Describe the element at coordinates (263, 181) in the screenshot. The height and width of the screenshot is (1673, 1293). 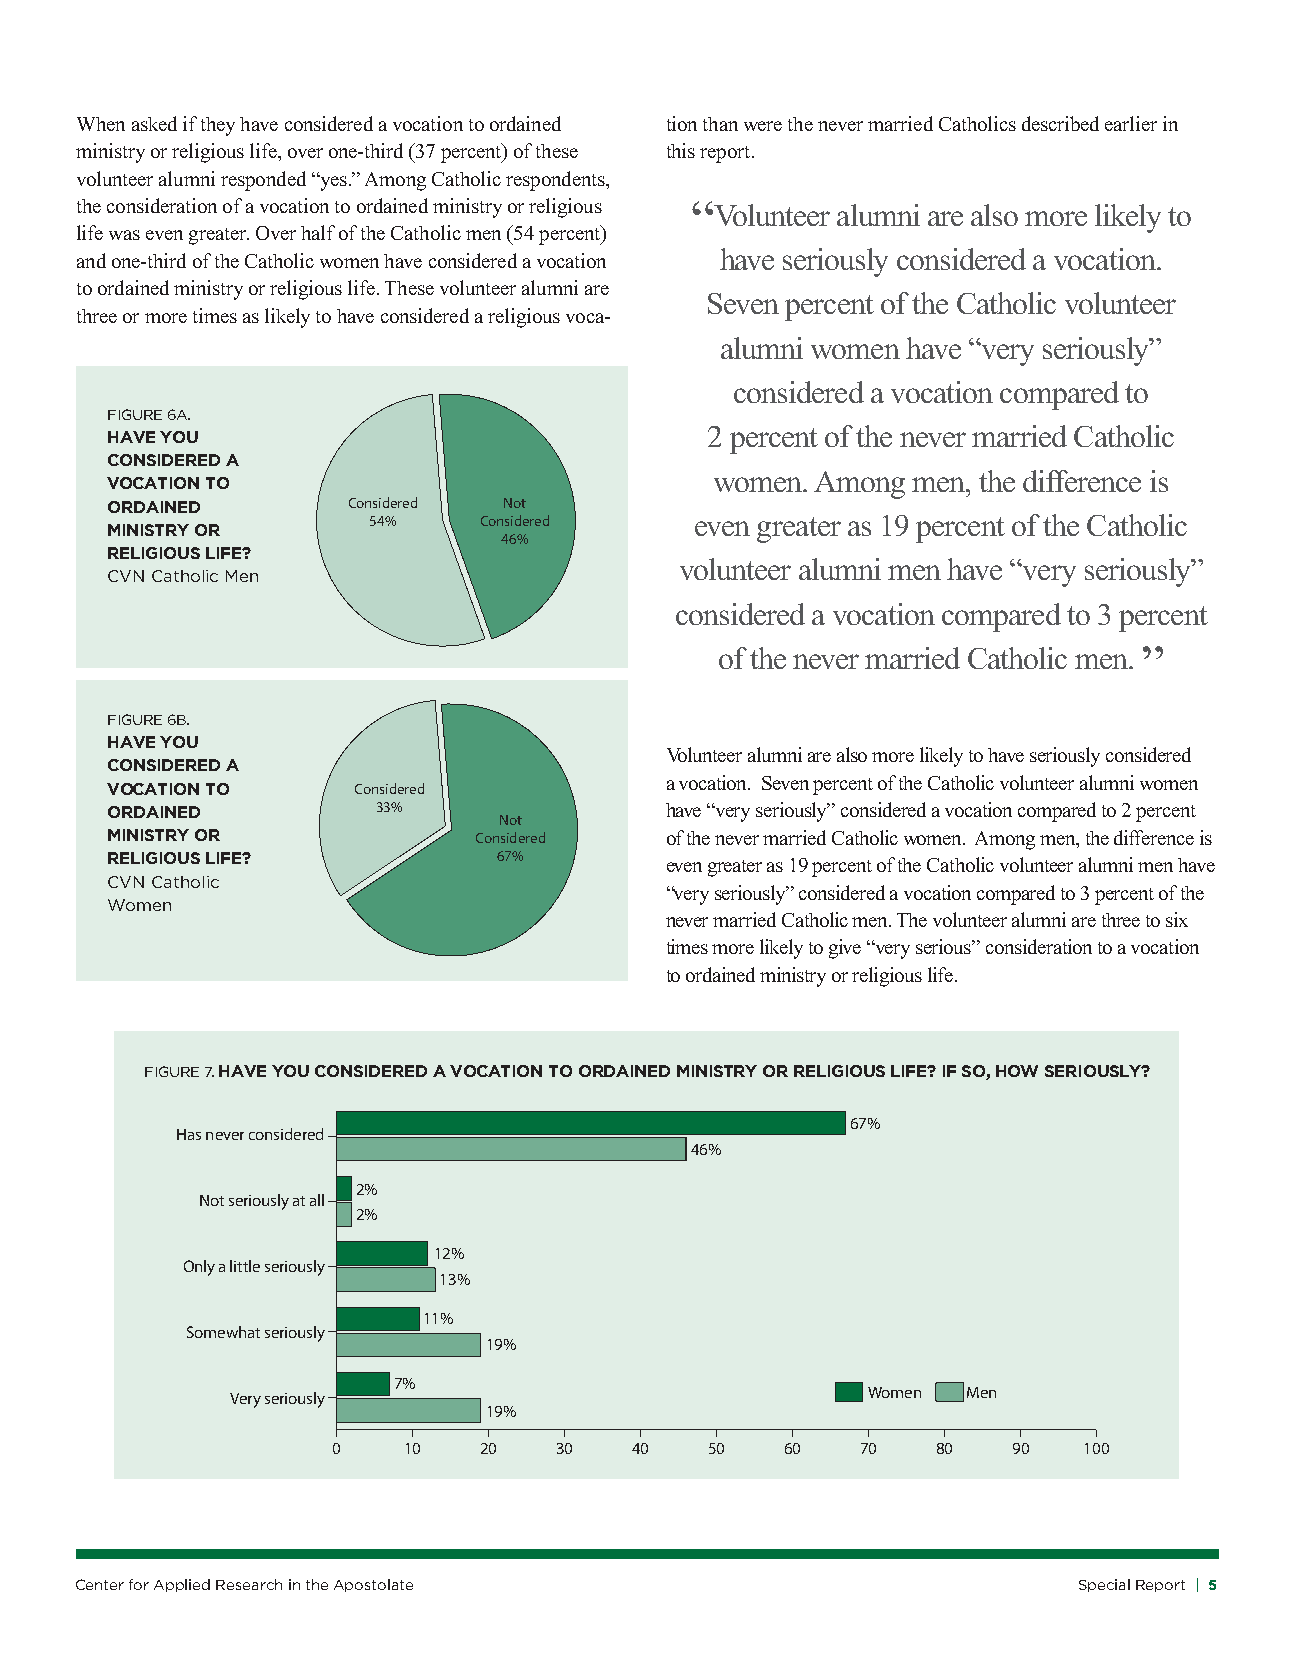
I see `responded` at that location.
